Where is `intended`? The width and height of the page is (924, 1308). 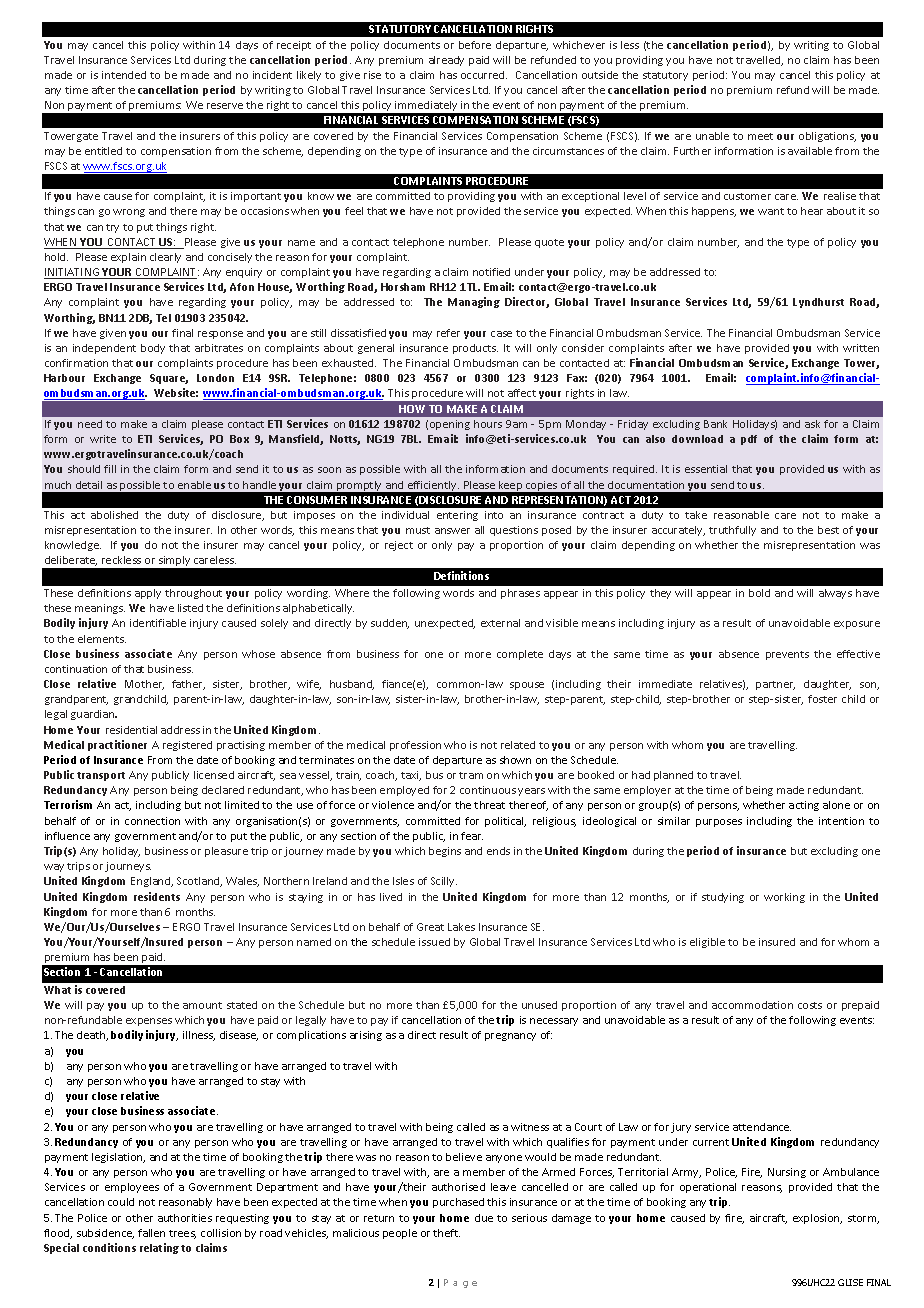
intended is located at coordinates (124, 75).
